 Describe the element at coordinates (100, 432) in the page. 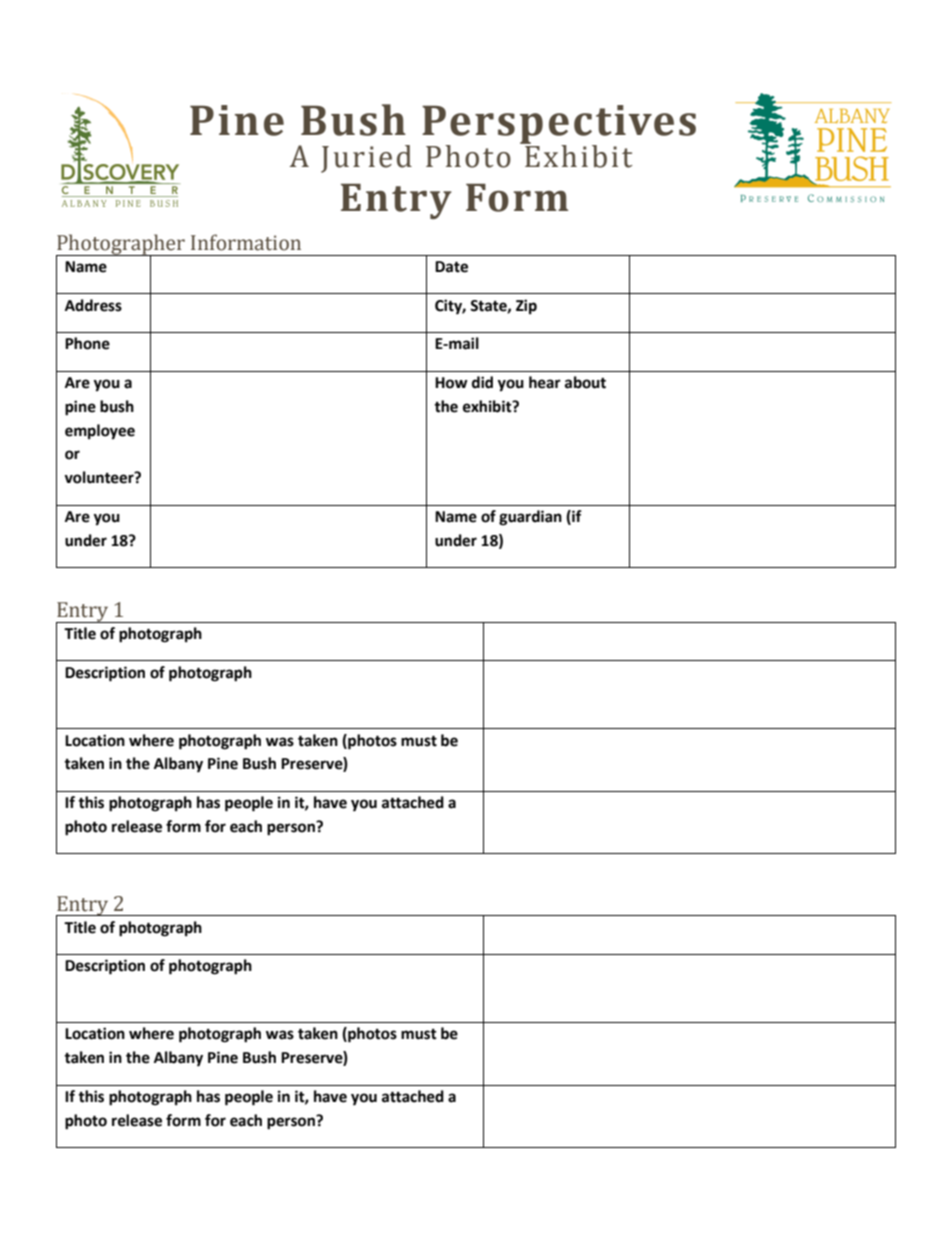

I see `employee` at that location.
